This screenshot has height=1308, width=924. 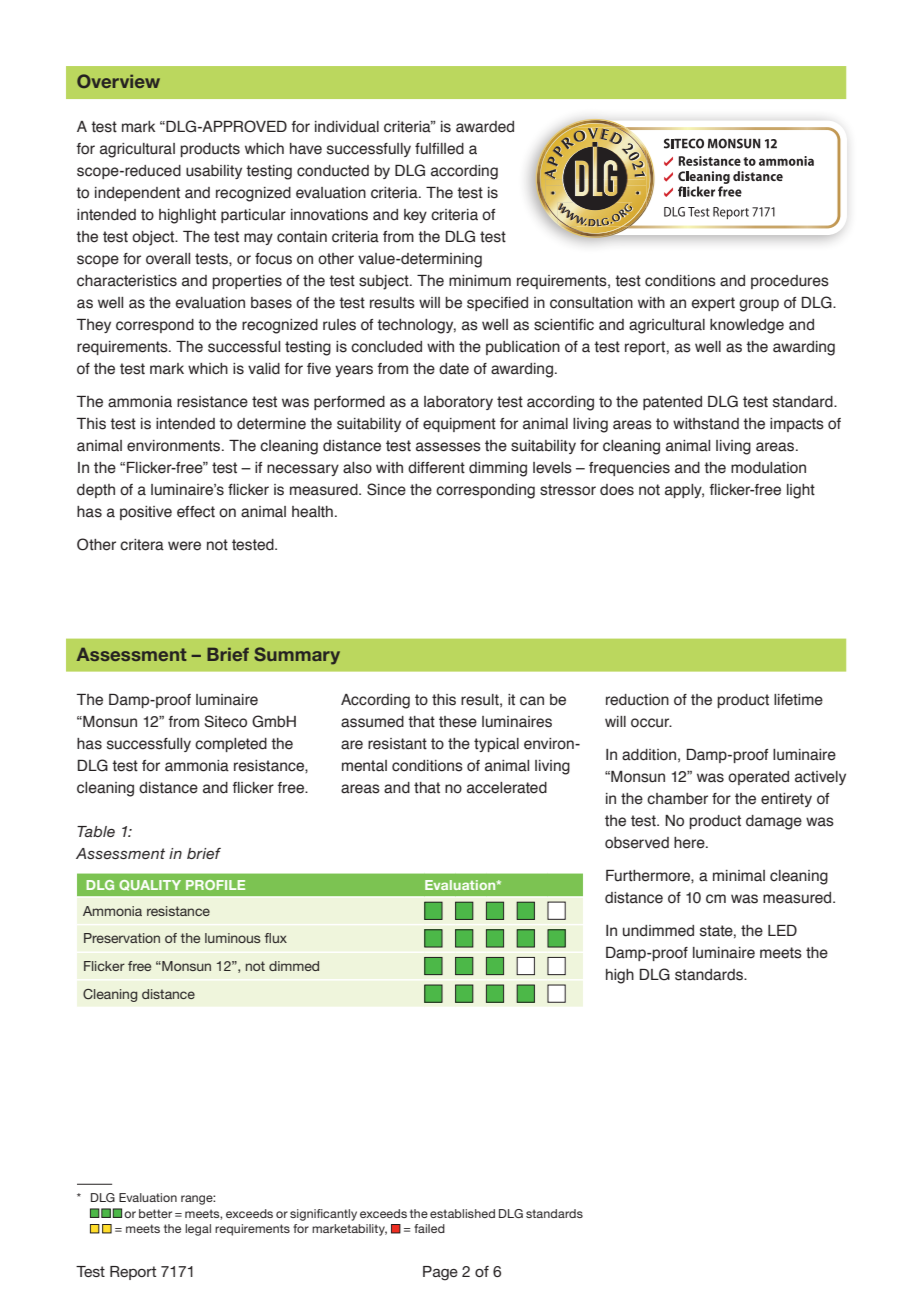 What do you see at coordinates (196, 512) in the screenshot?
I see `effect` at bounding box center [196, 512].
